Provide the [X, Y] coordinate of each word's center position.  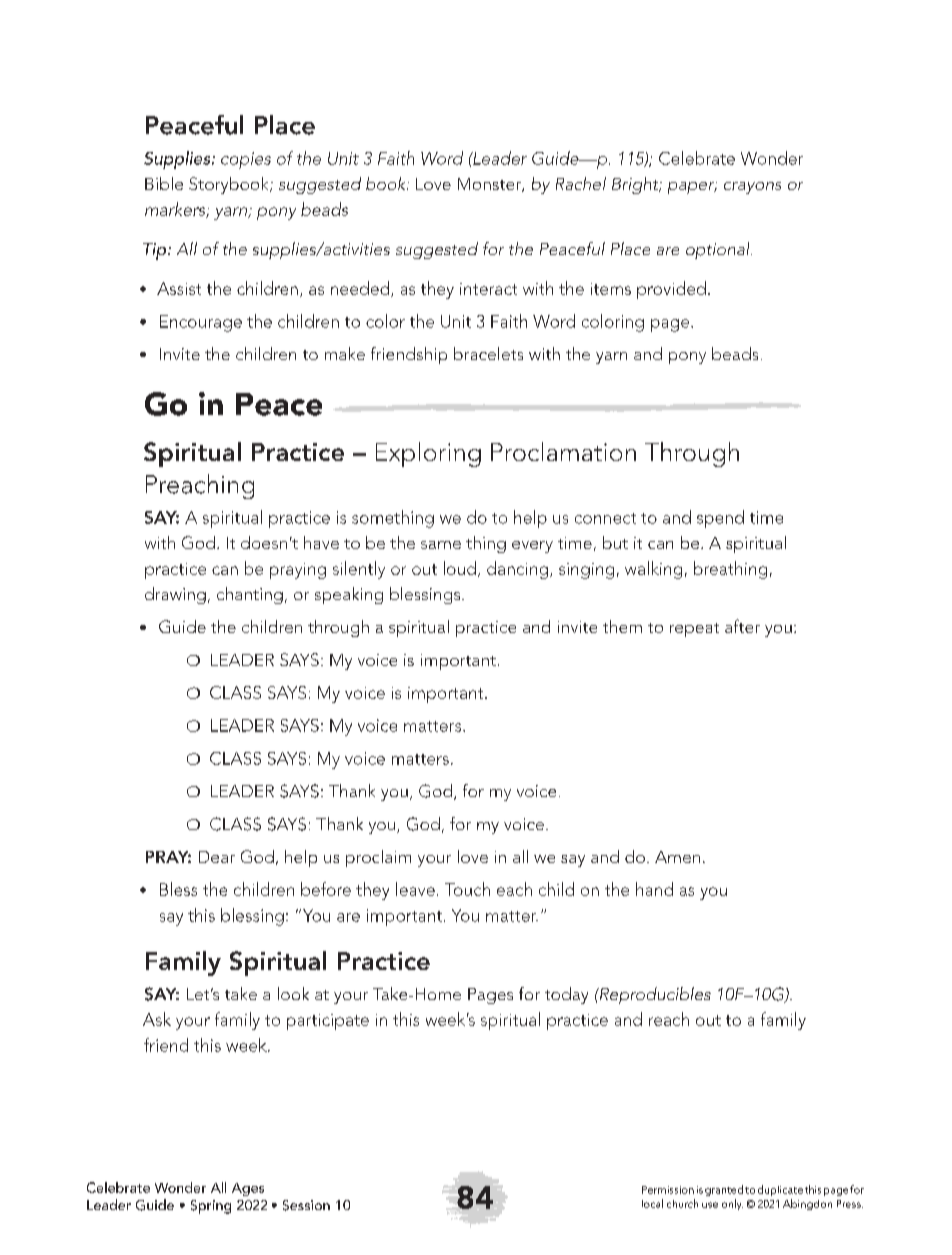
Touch [467, 889]
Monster [490, 185]
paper [692, 188]
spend [720, 519]
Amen [677, 857]
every [532, 547]
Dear [217, 857]
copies [246, 160]
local [652, 1203]
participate [328, 1022]
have [321, 542]
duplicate [780, 1190]
